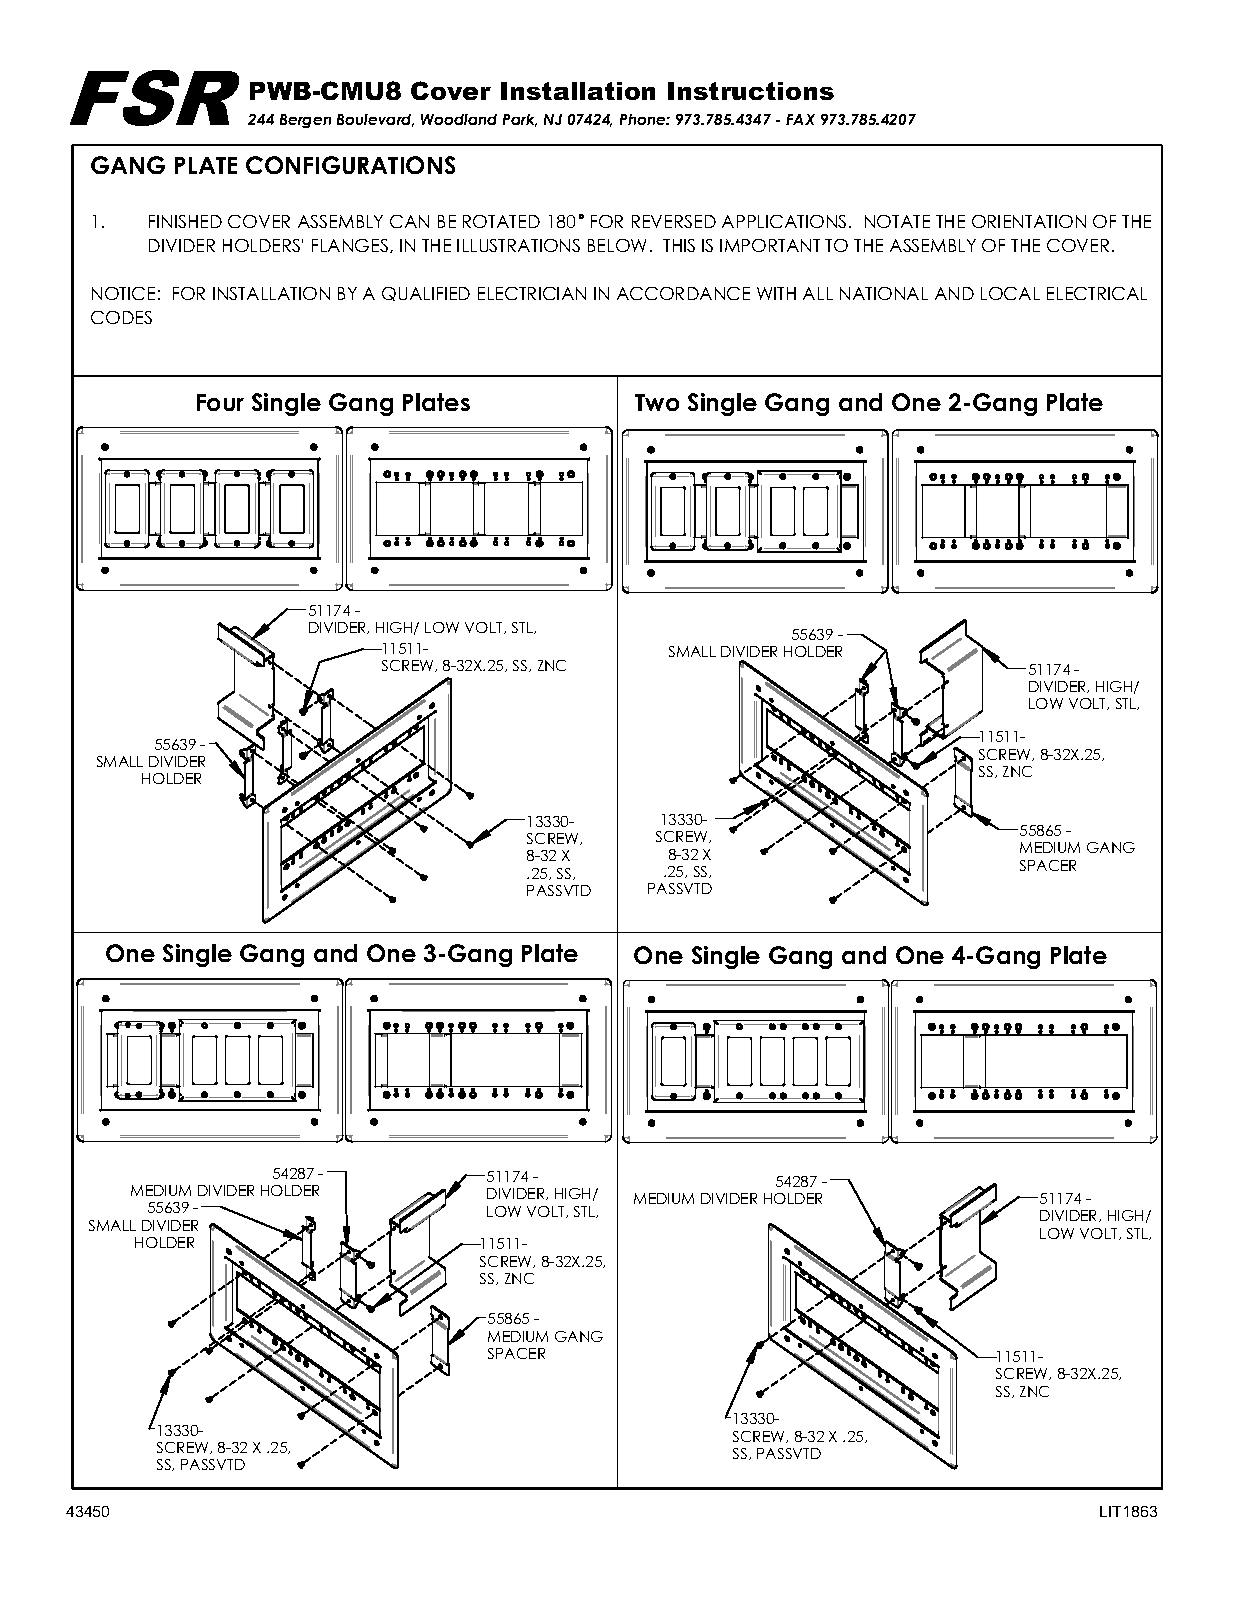 Image resolution: width=1235 pixels, height=1598 pixels. What do you see at coordinates (220, 402) in the image?
I see `Four` at bounding box center [220, 402].
